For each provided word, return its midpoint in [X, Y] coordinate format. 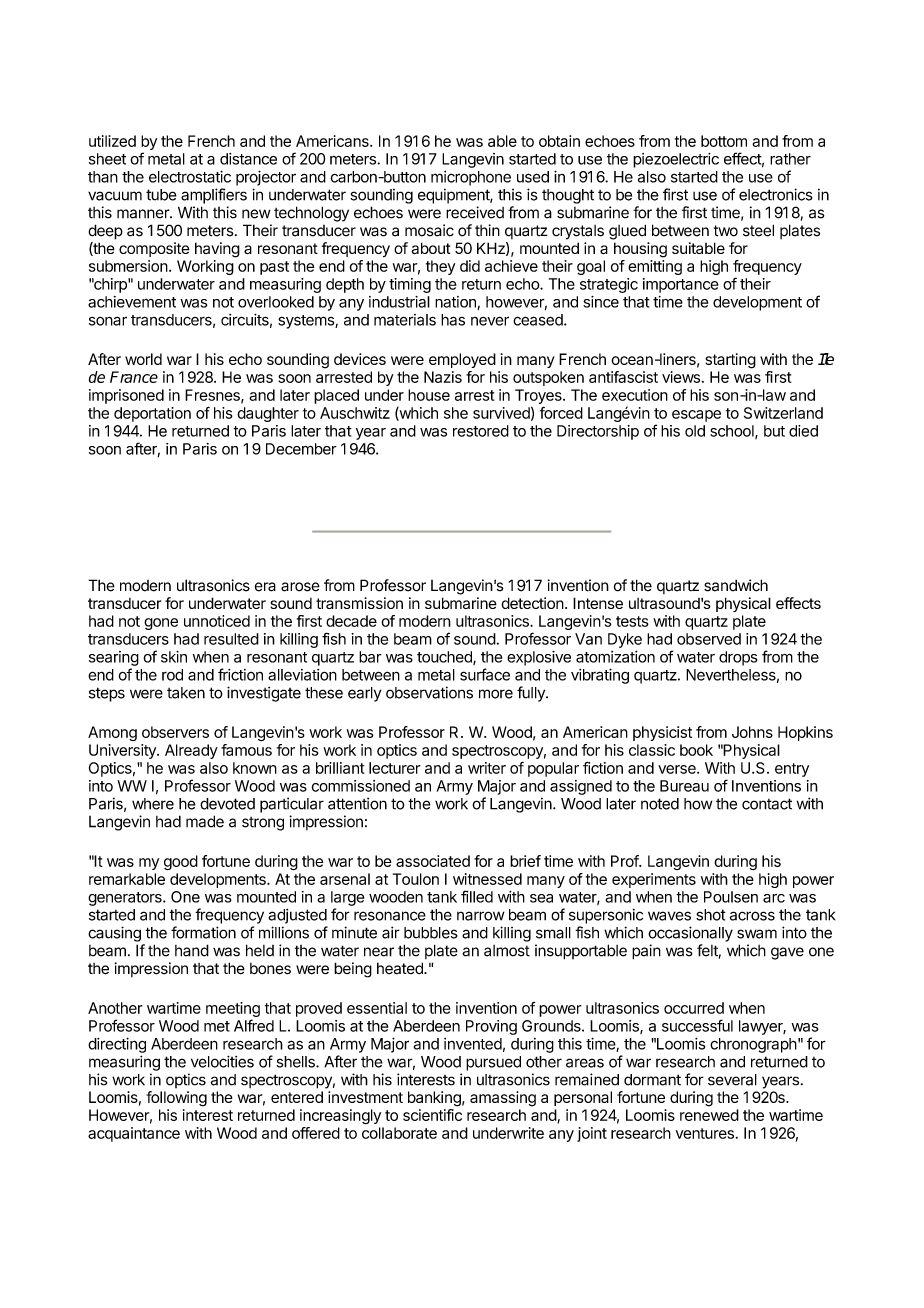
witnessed [487, 879]
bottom [724, 141]
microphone [471, 178]
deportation [152, 414]
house [429, 395]
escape [696, 416]
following [176, 1099]
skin [174, 657]
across [752, 916]
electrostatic [190, 176]
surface [485, 674]
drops [738, 658]
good [181, 862]
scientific [432, 1115]
